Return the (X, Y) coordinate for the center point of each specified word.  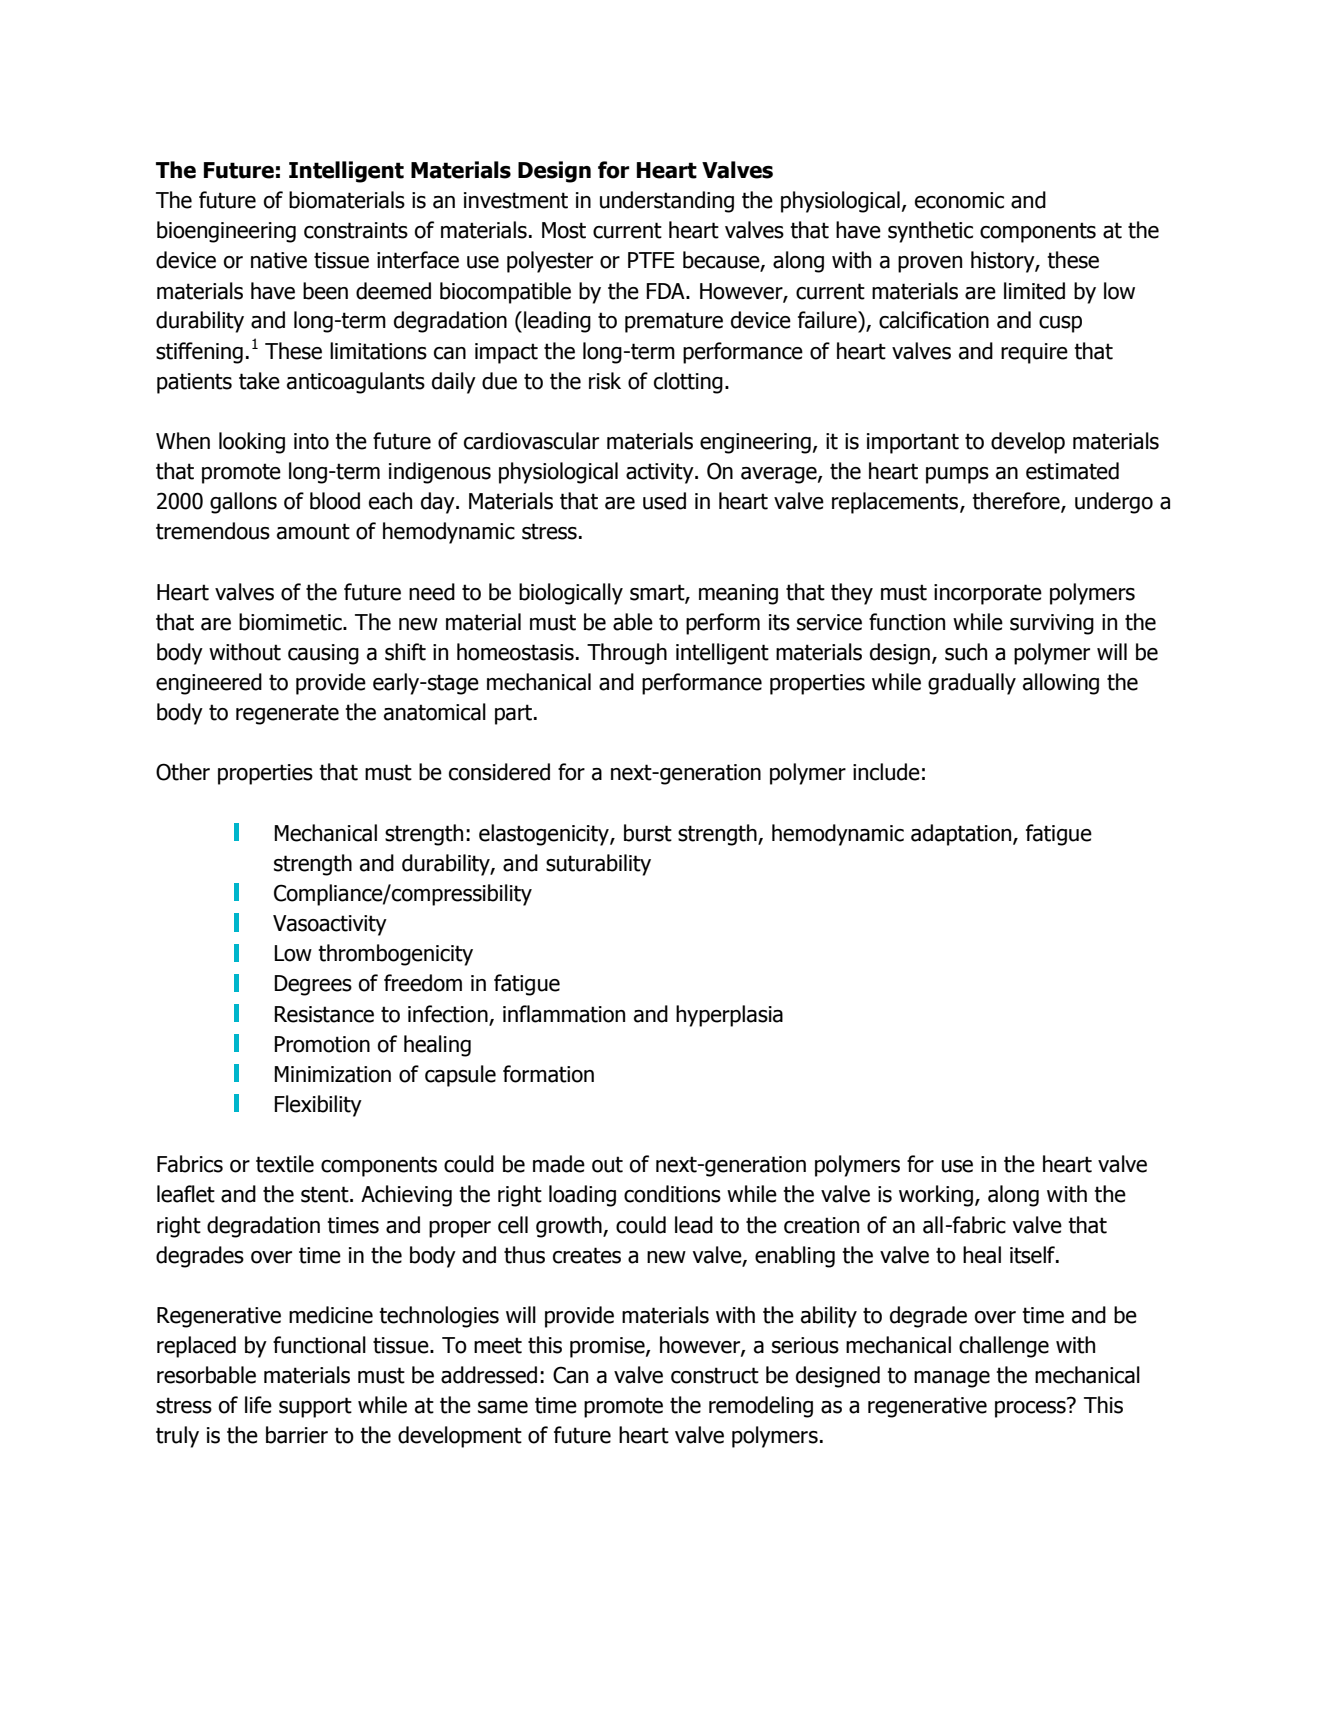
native (279, 260)
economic (959, 200)
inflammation (564, 1014)
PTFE (651, 260)
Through (627, 654)
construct (715, 1375)
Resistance (324, 1014)
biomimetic (291, 622)
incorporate (988, 594)
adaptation (962, 835)
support (315, 1407)
